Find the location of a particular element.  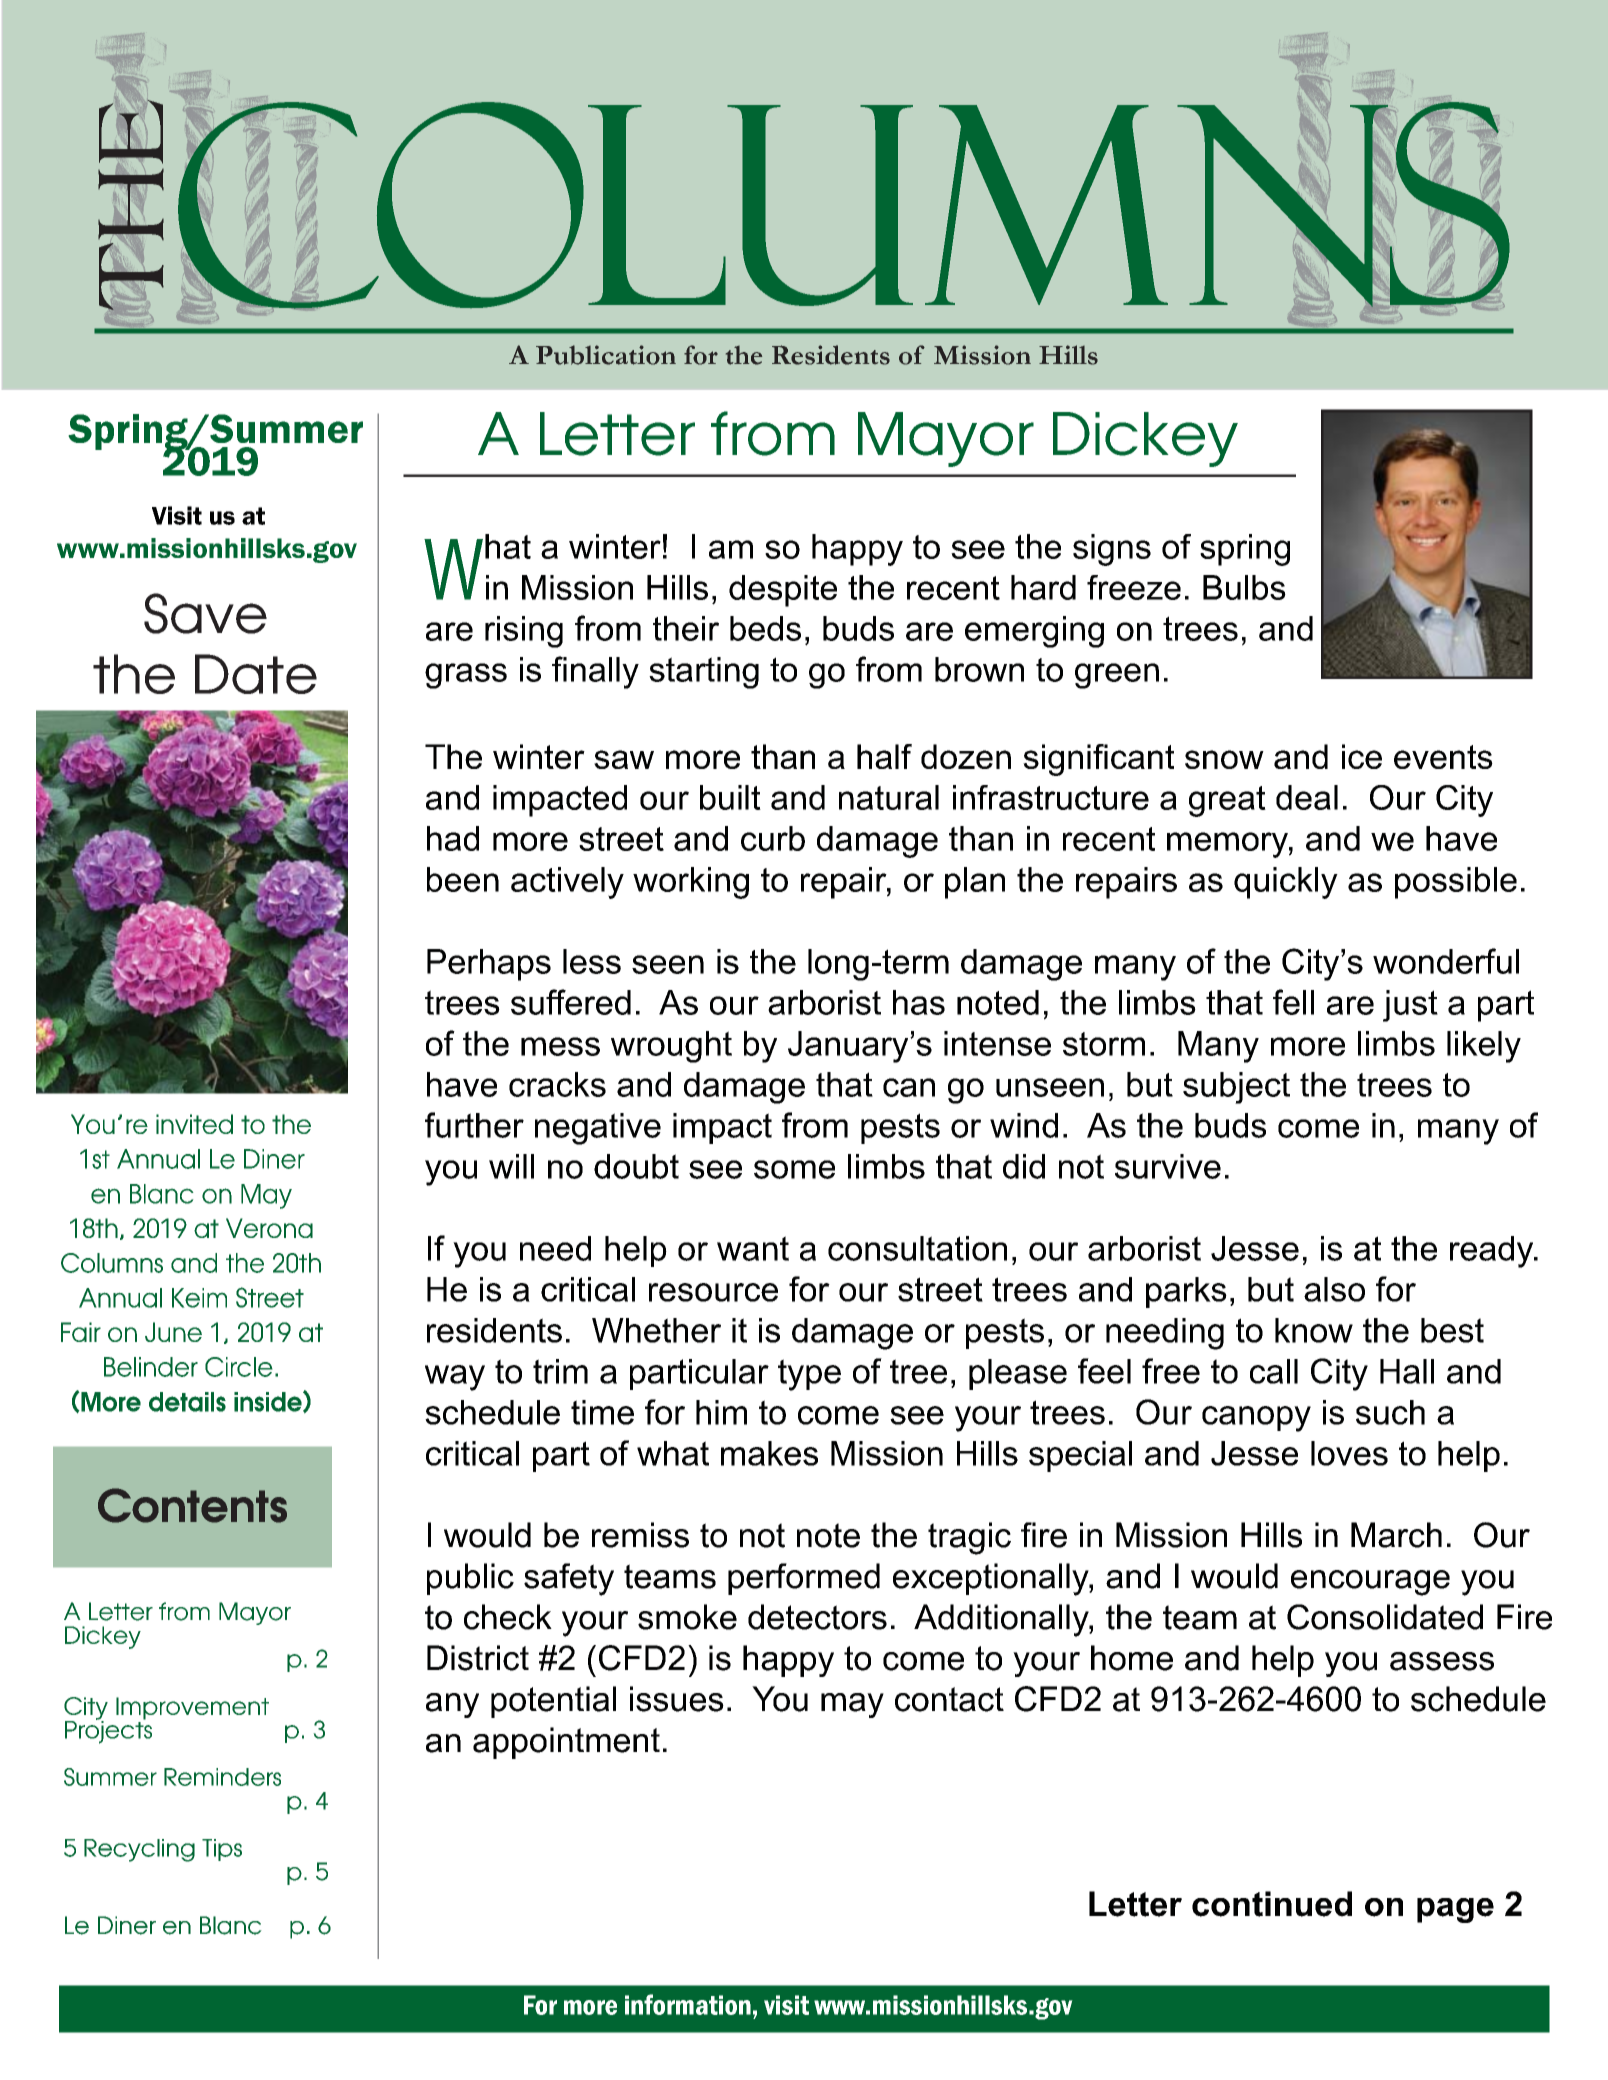

detectors is located at coordinates (817, 1617).
